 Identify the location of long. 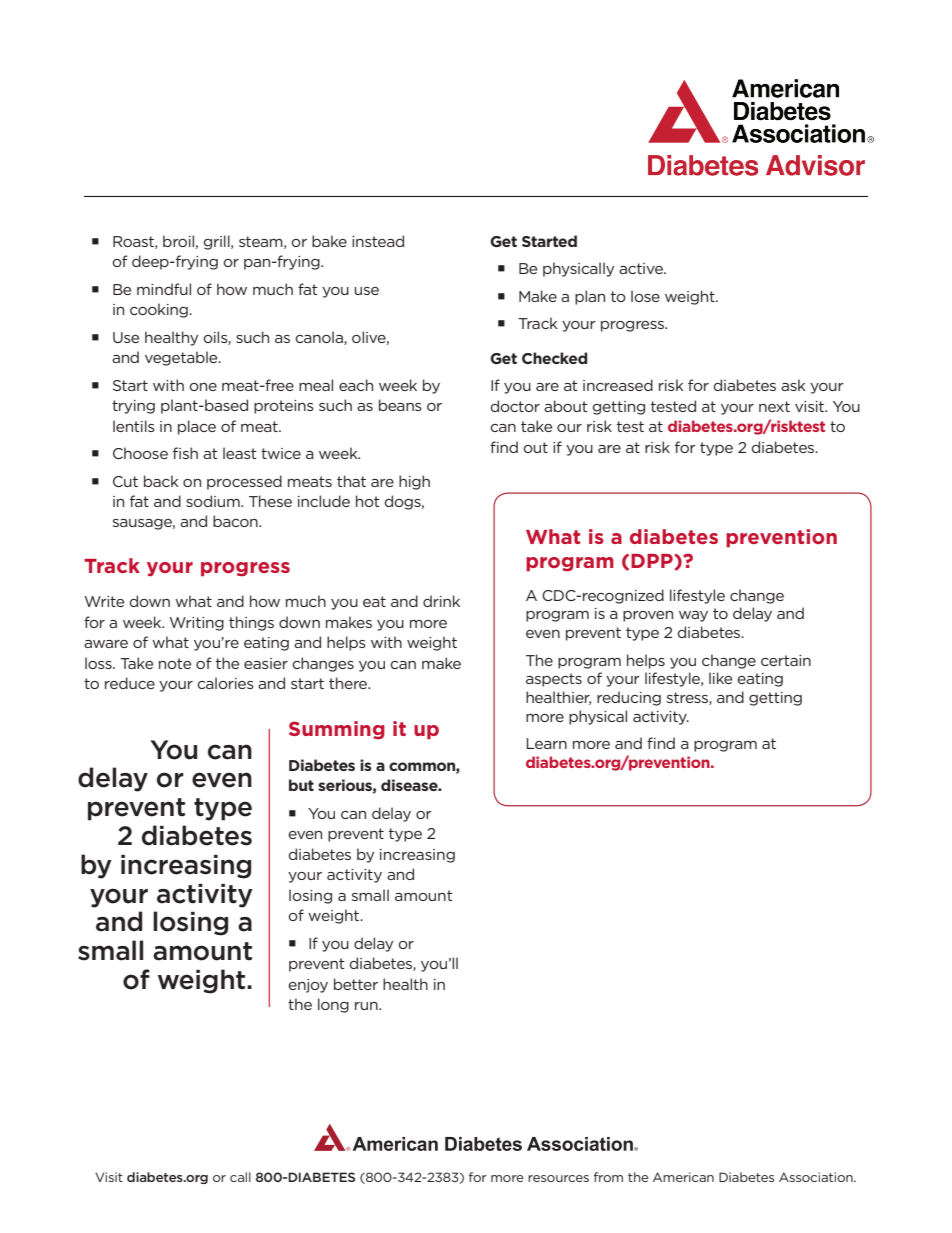
(333, 1005).
